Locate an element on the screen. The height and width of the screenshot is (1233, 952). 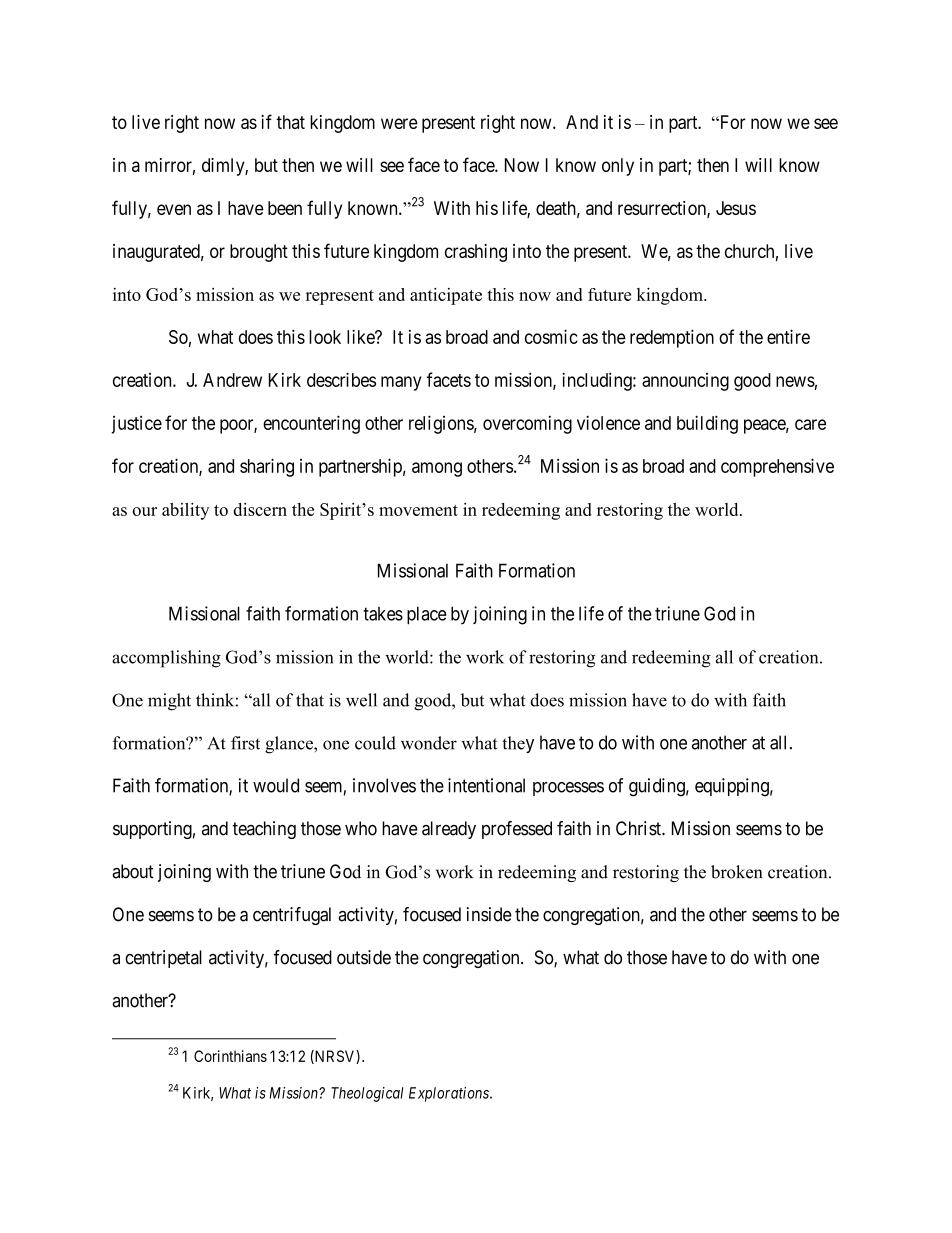
redemption is located at coordinates (672, 338).
